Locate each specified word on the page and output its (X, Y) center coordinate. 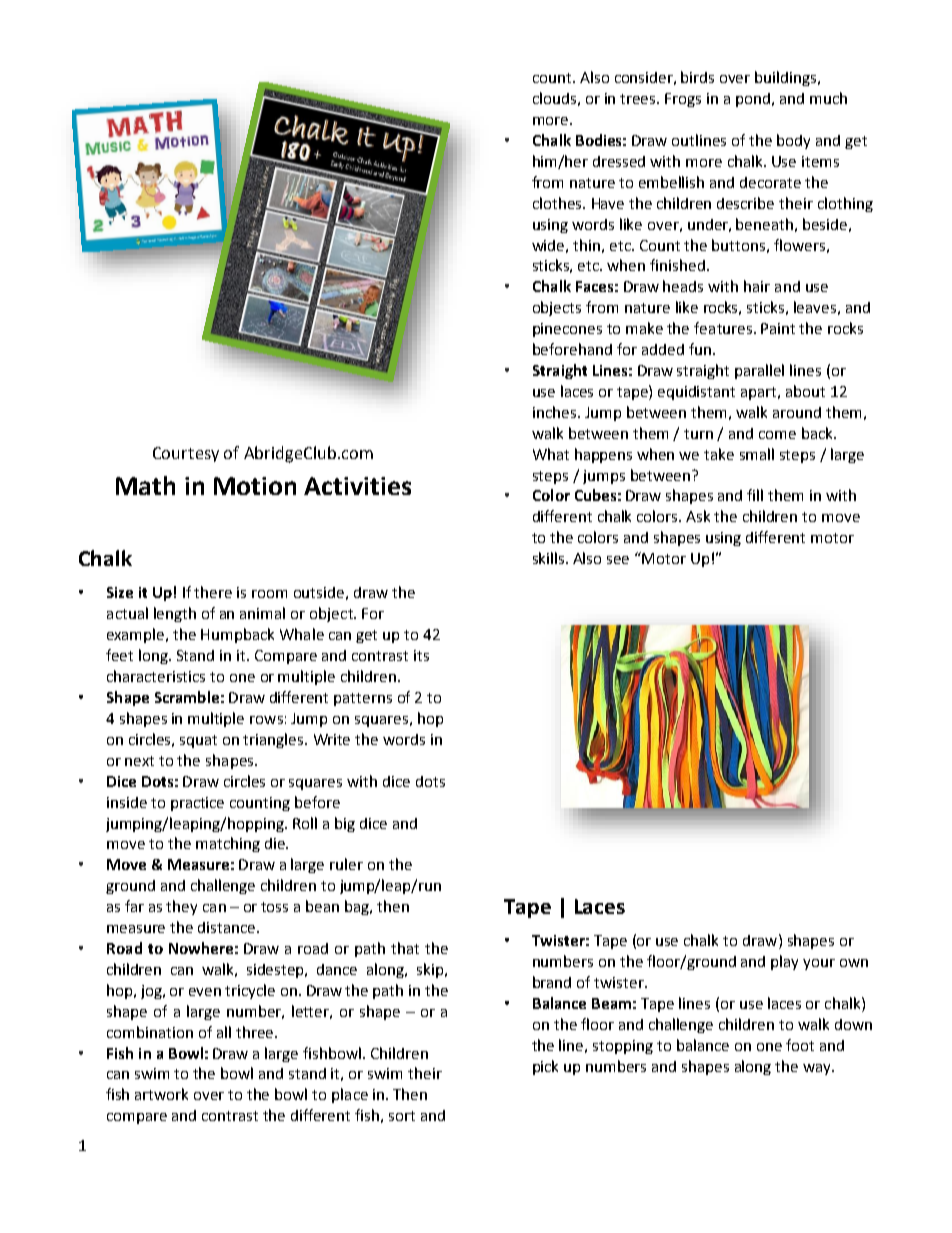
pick (545, 1067)
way (818, 1069)
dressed (619, 161)
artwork (161, 1094)
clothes (558, 203)
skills (550, 558)
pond (753, 100)
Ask (698, 516)
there (213, 592)
